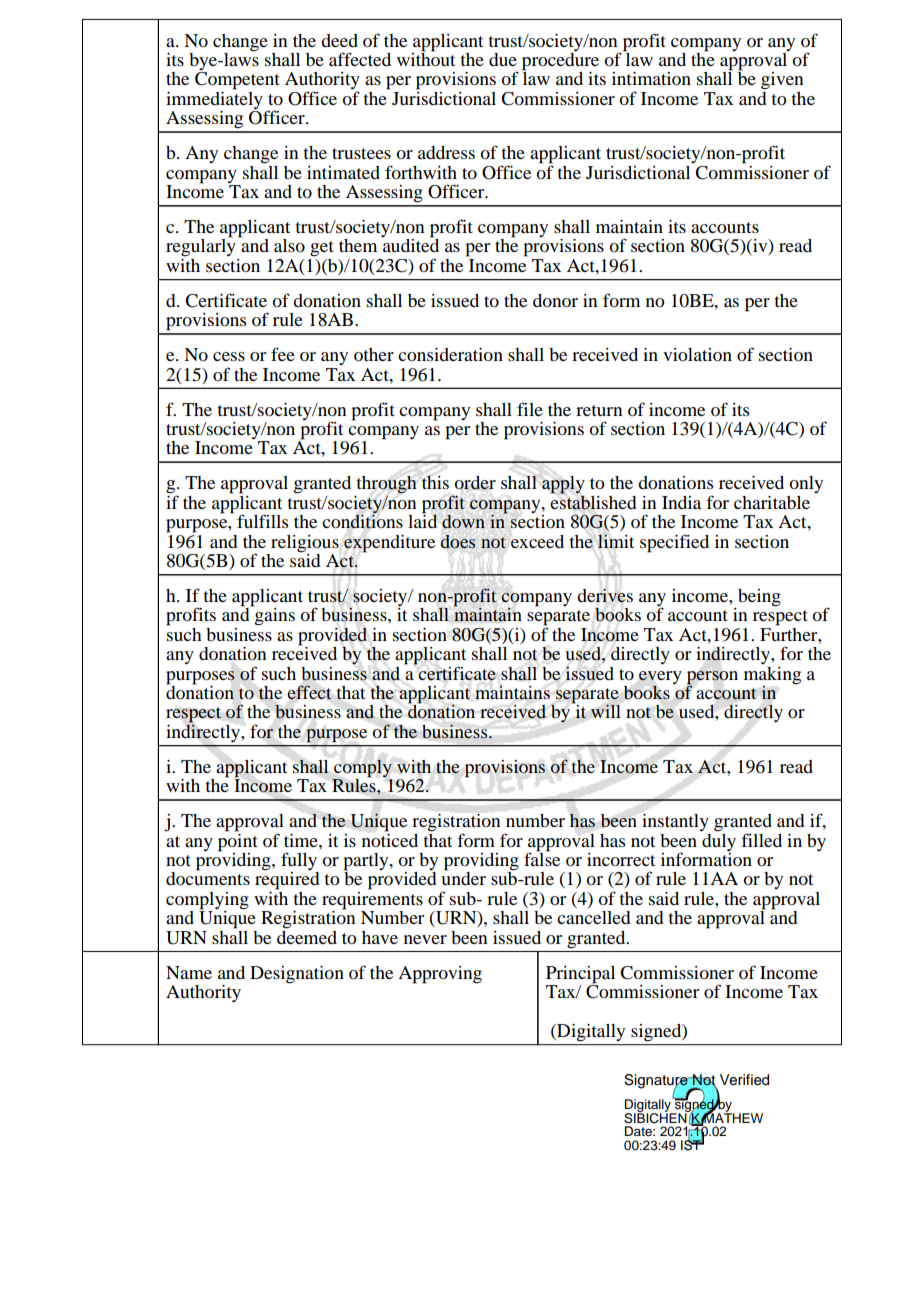  I want to click on duly, so click(719, 841).
